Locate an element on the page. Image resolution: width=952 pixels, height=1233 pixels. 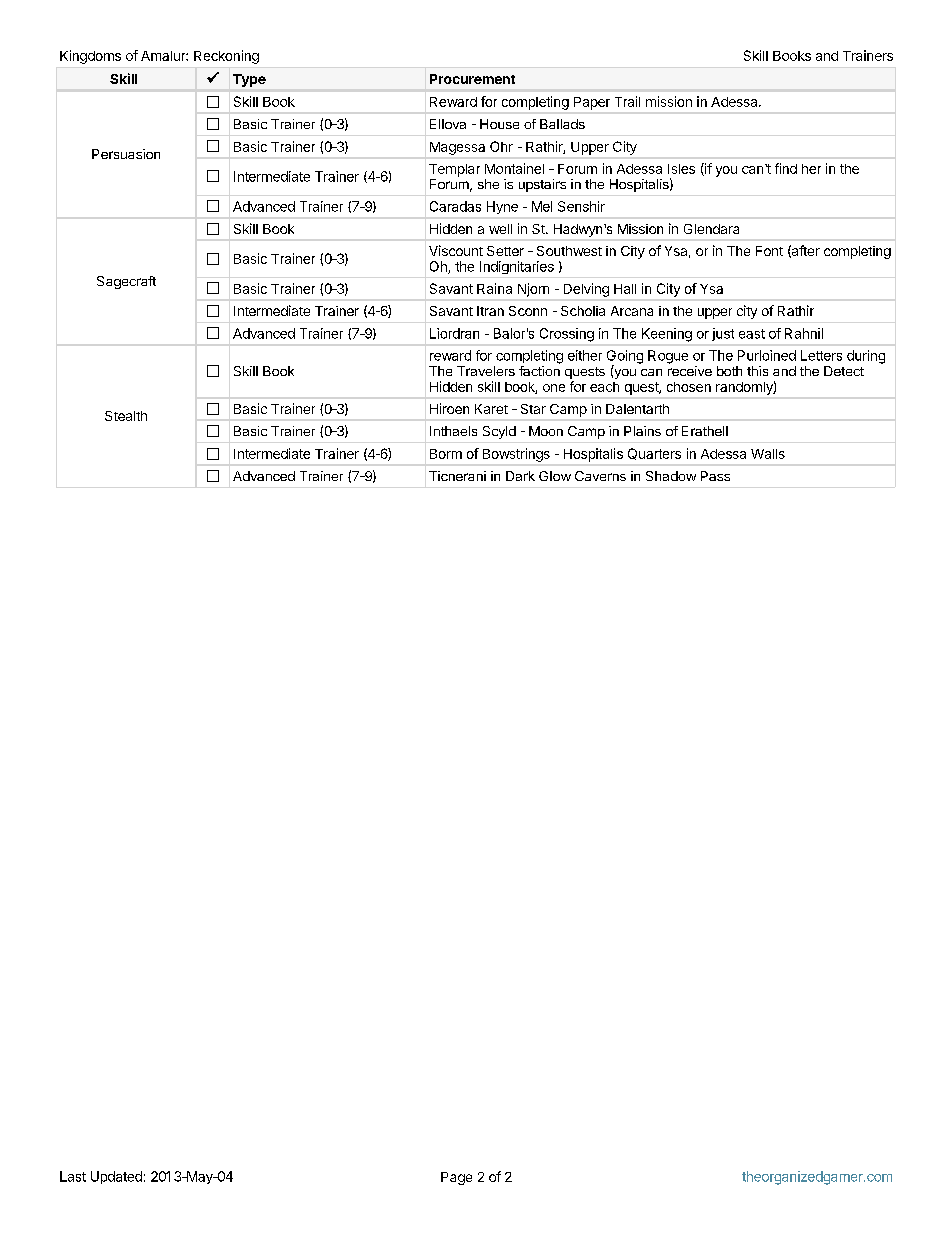
Stealth is located at coordinates (126, 416).
